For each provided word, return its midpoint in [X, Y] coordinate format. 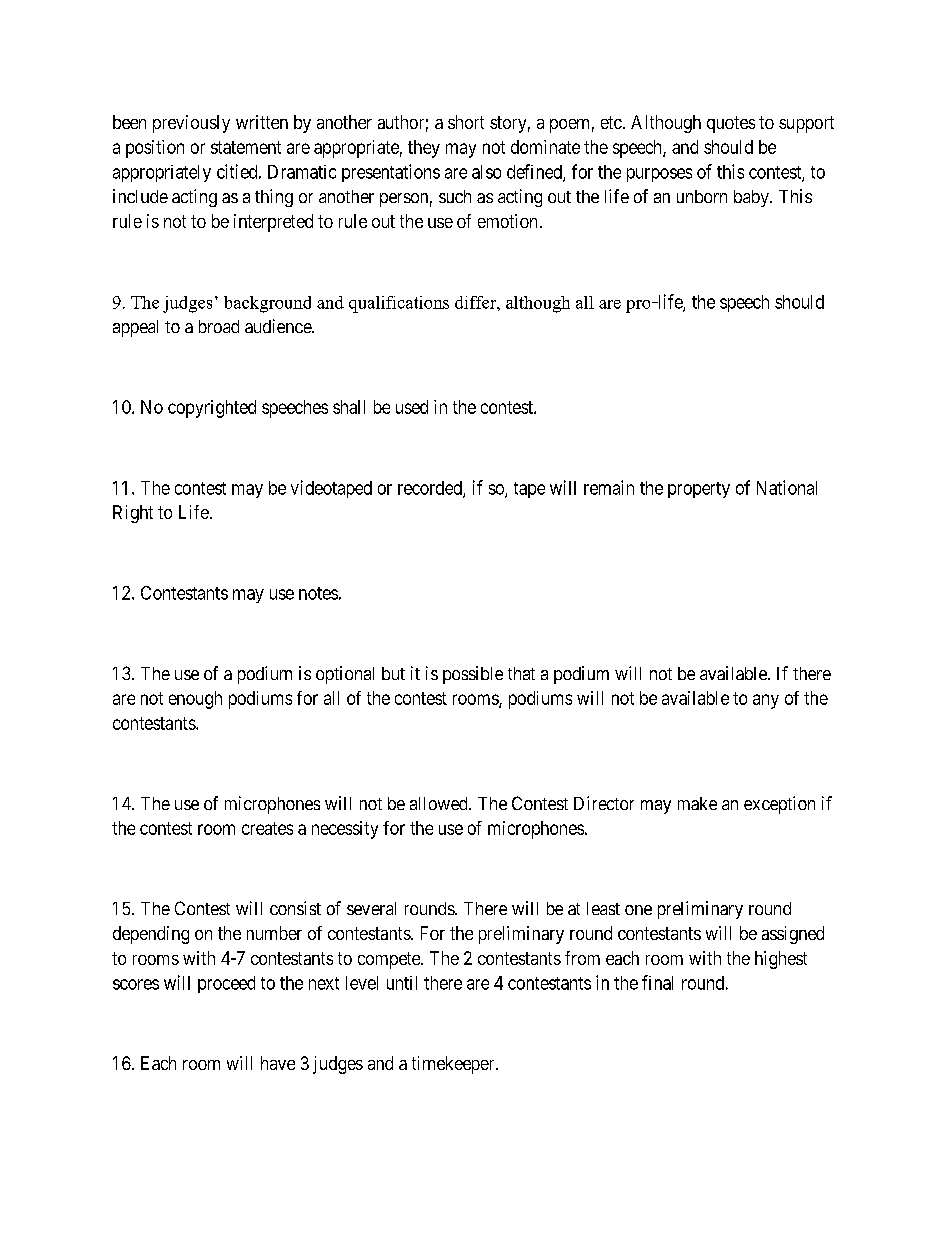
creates [267, 828]
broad [219, 326]
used [412, 407]
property [699, 490]
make [697, 803]
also [486, 172]
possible [473, 675]
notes [318, 593]
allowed [440, 803]
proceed [226, 984]
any [766, 701]
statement [246, 147]
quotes [731, 124]
